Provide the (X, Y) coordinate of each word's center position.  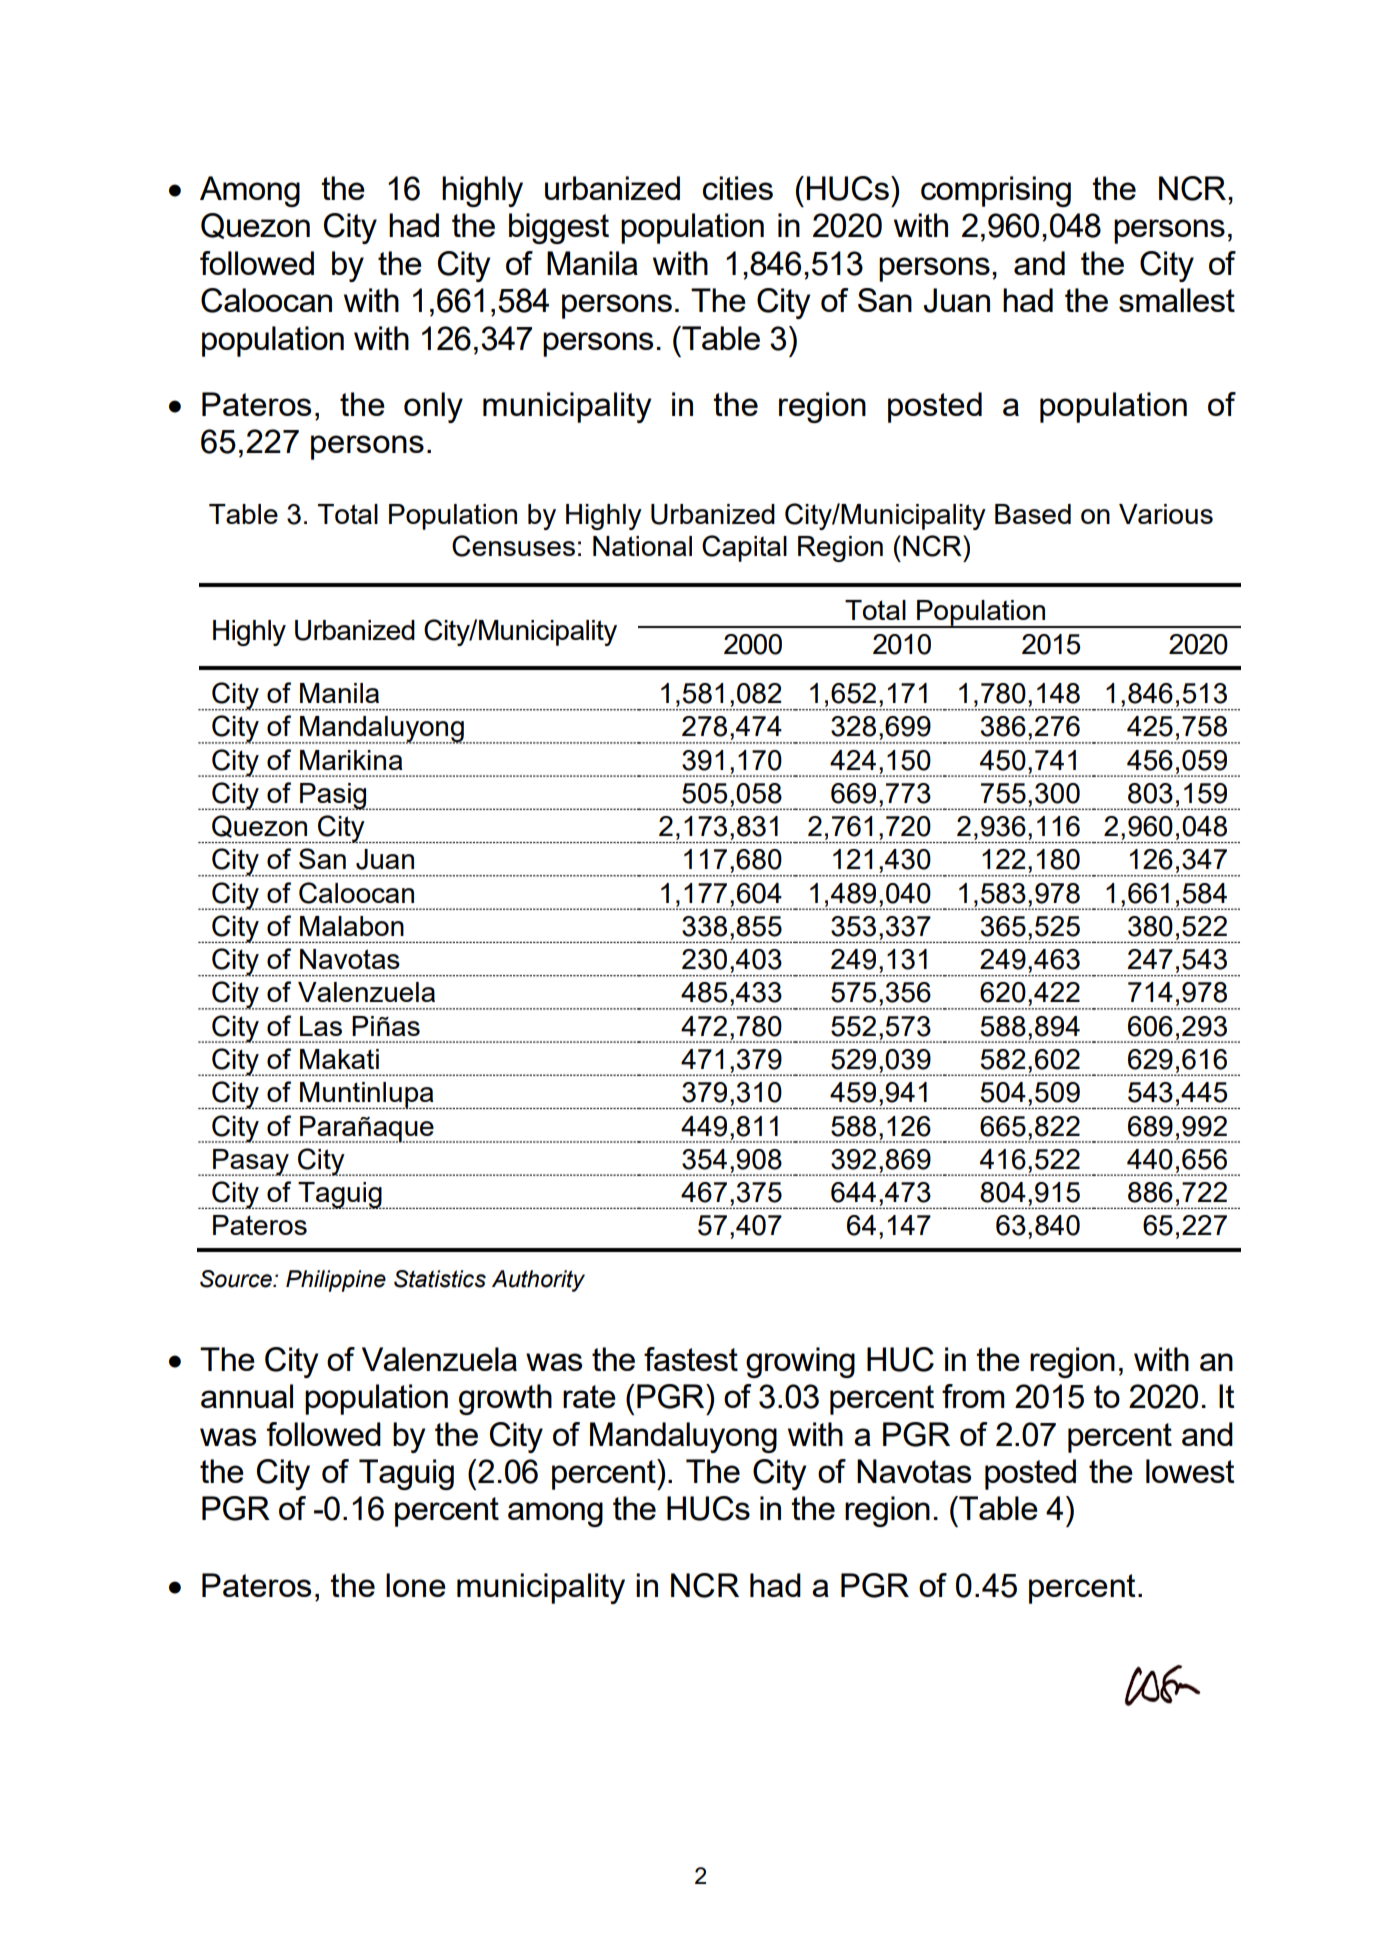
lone (416, 1585)
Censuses (513, 546)
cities (738, 188)
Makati (339, 1059)
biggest (559, 228)
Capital (744, 548)
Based (1033, 514)
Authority (538, 1281)
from (973, 1396)
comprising (996, 191)
